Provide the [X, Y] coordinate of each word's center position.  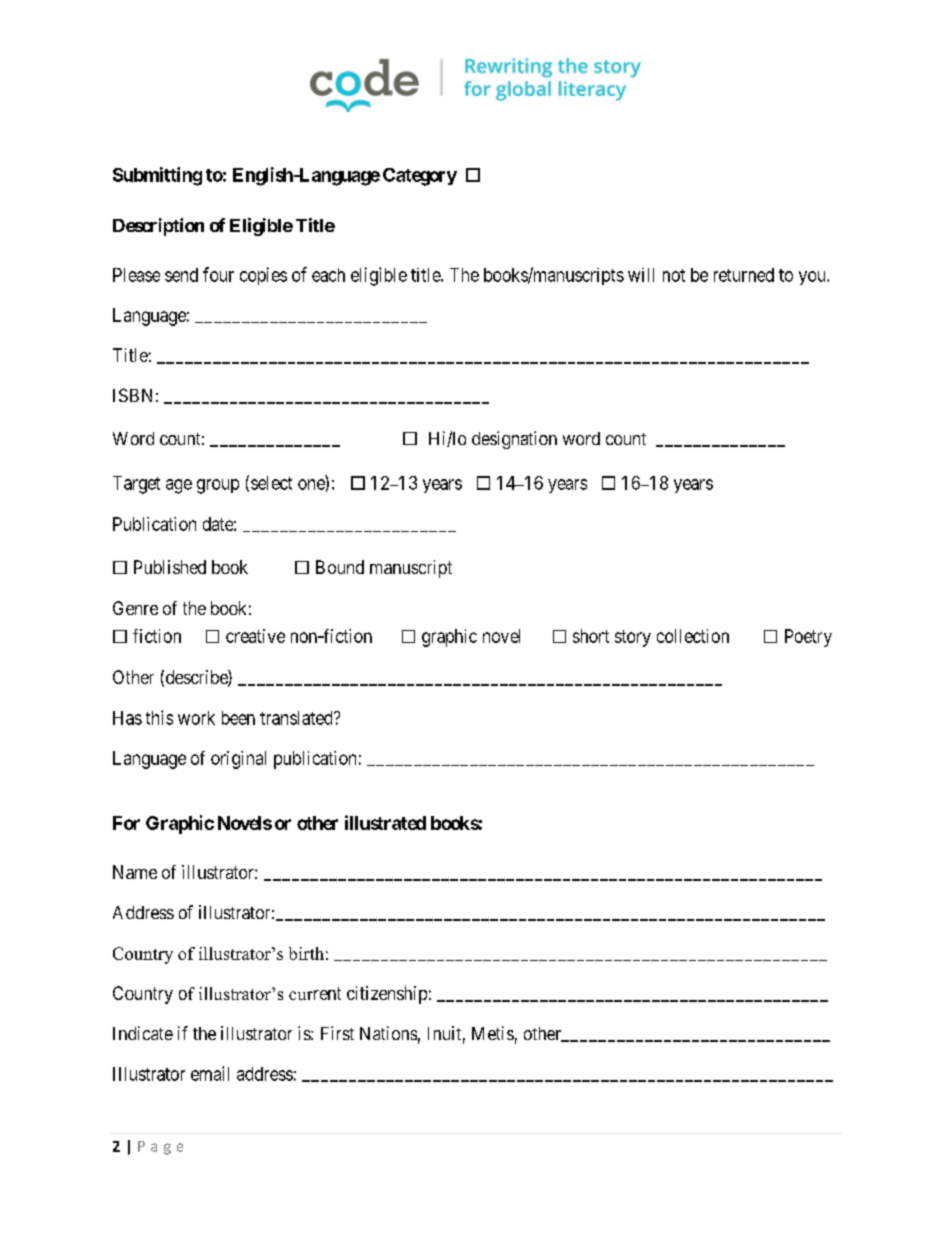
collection [693, 636]
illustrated [385, 822]
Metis [493, 1033]
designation [514, 440]
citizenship [387, 995]
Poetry [808, 638]
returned [744, 275]
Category [420, 177]
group [218, 486]
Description [158, 227]
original [238, 760]
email [210, 1073]
